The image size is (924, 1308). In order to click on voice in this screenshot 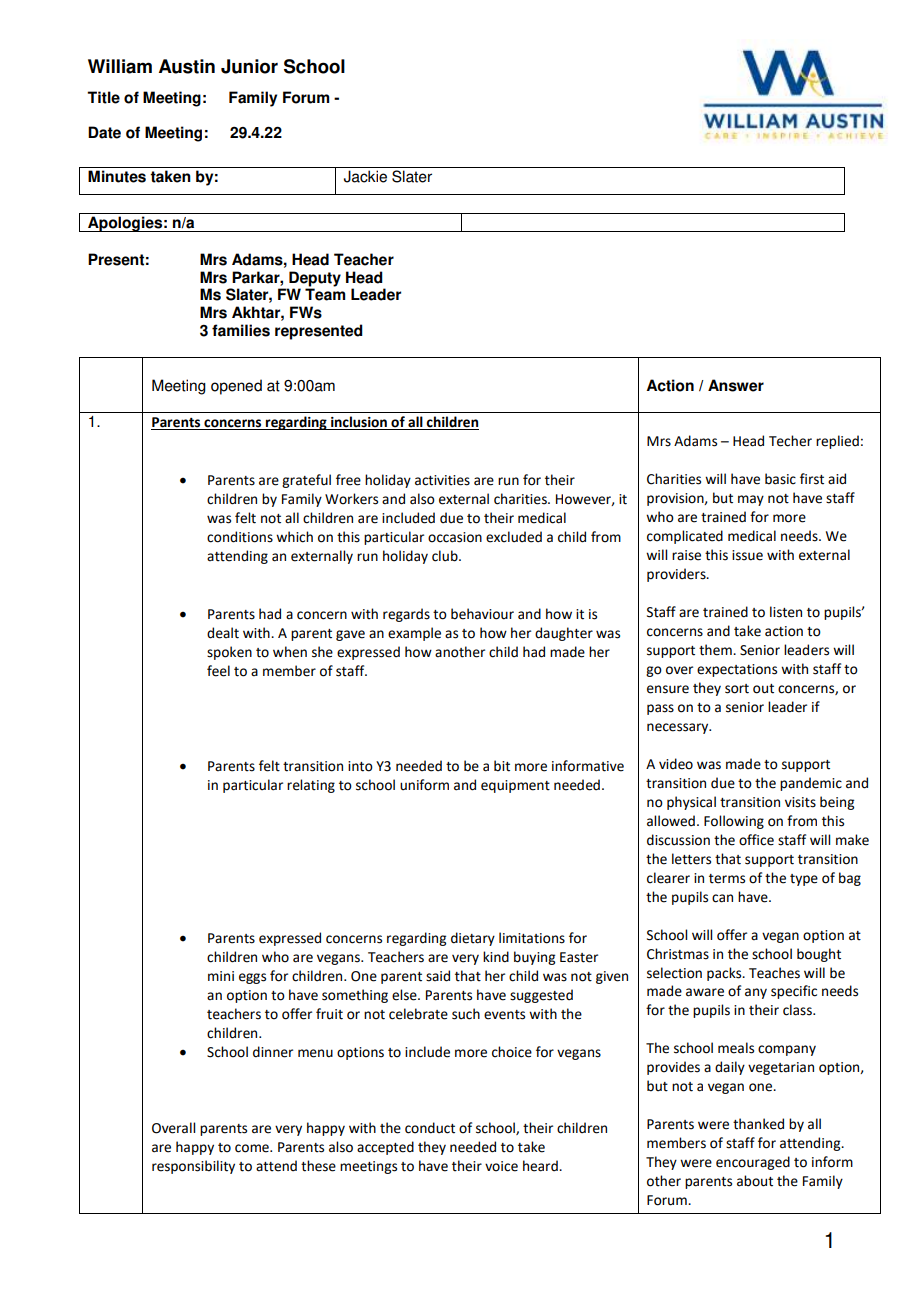, I will do `click(501, 1166)`.
